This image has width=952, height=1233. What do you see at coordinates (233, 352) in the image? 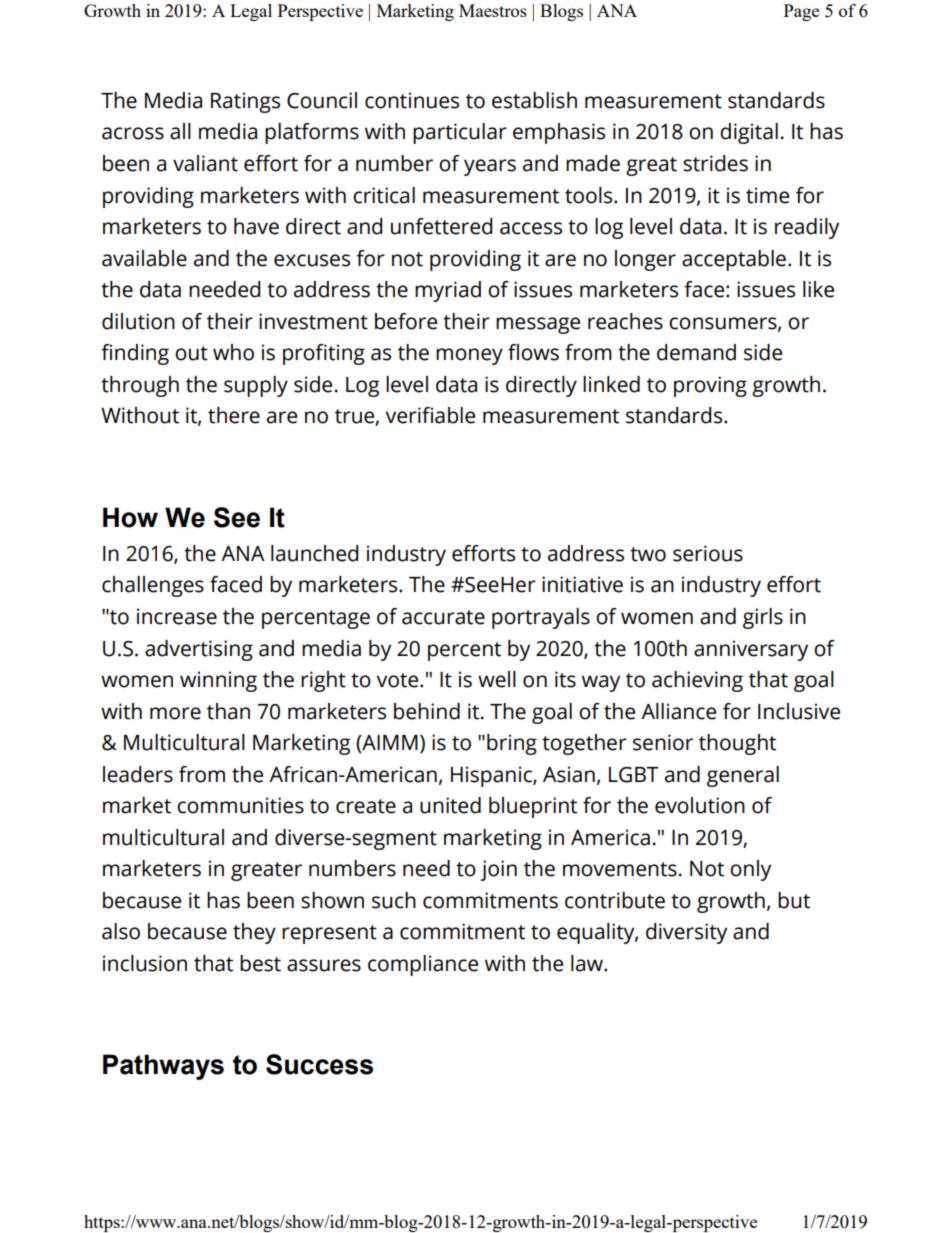
I see `who` at bounding box center [233, 352].
